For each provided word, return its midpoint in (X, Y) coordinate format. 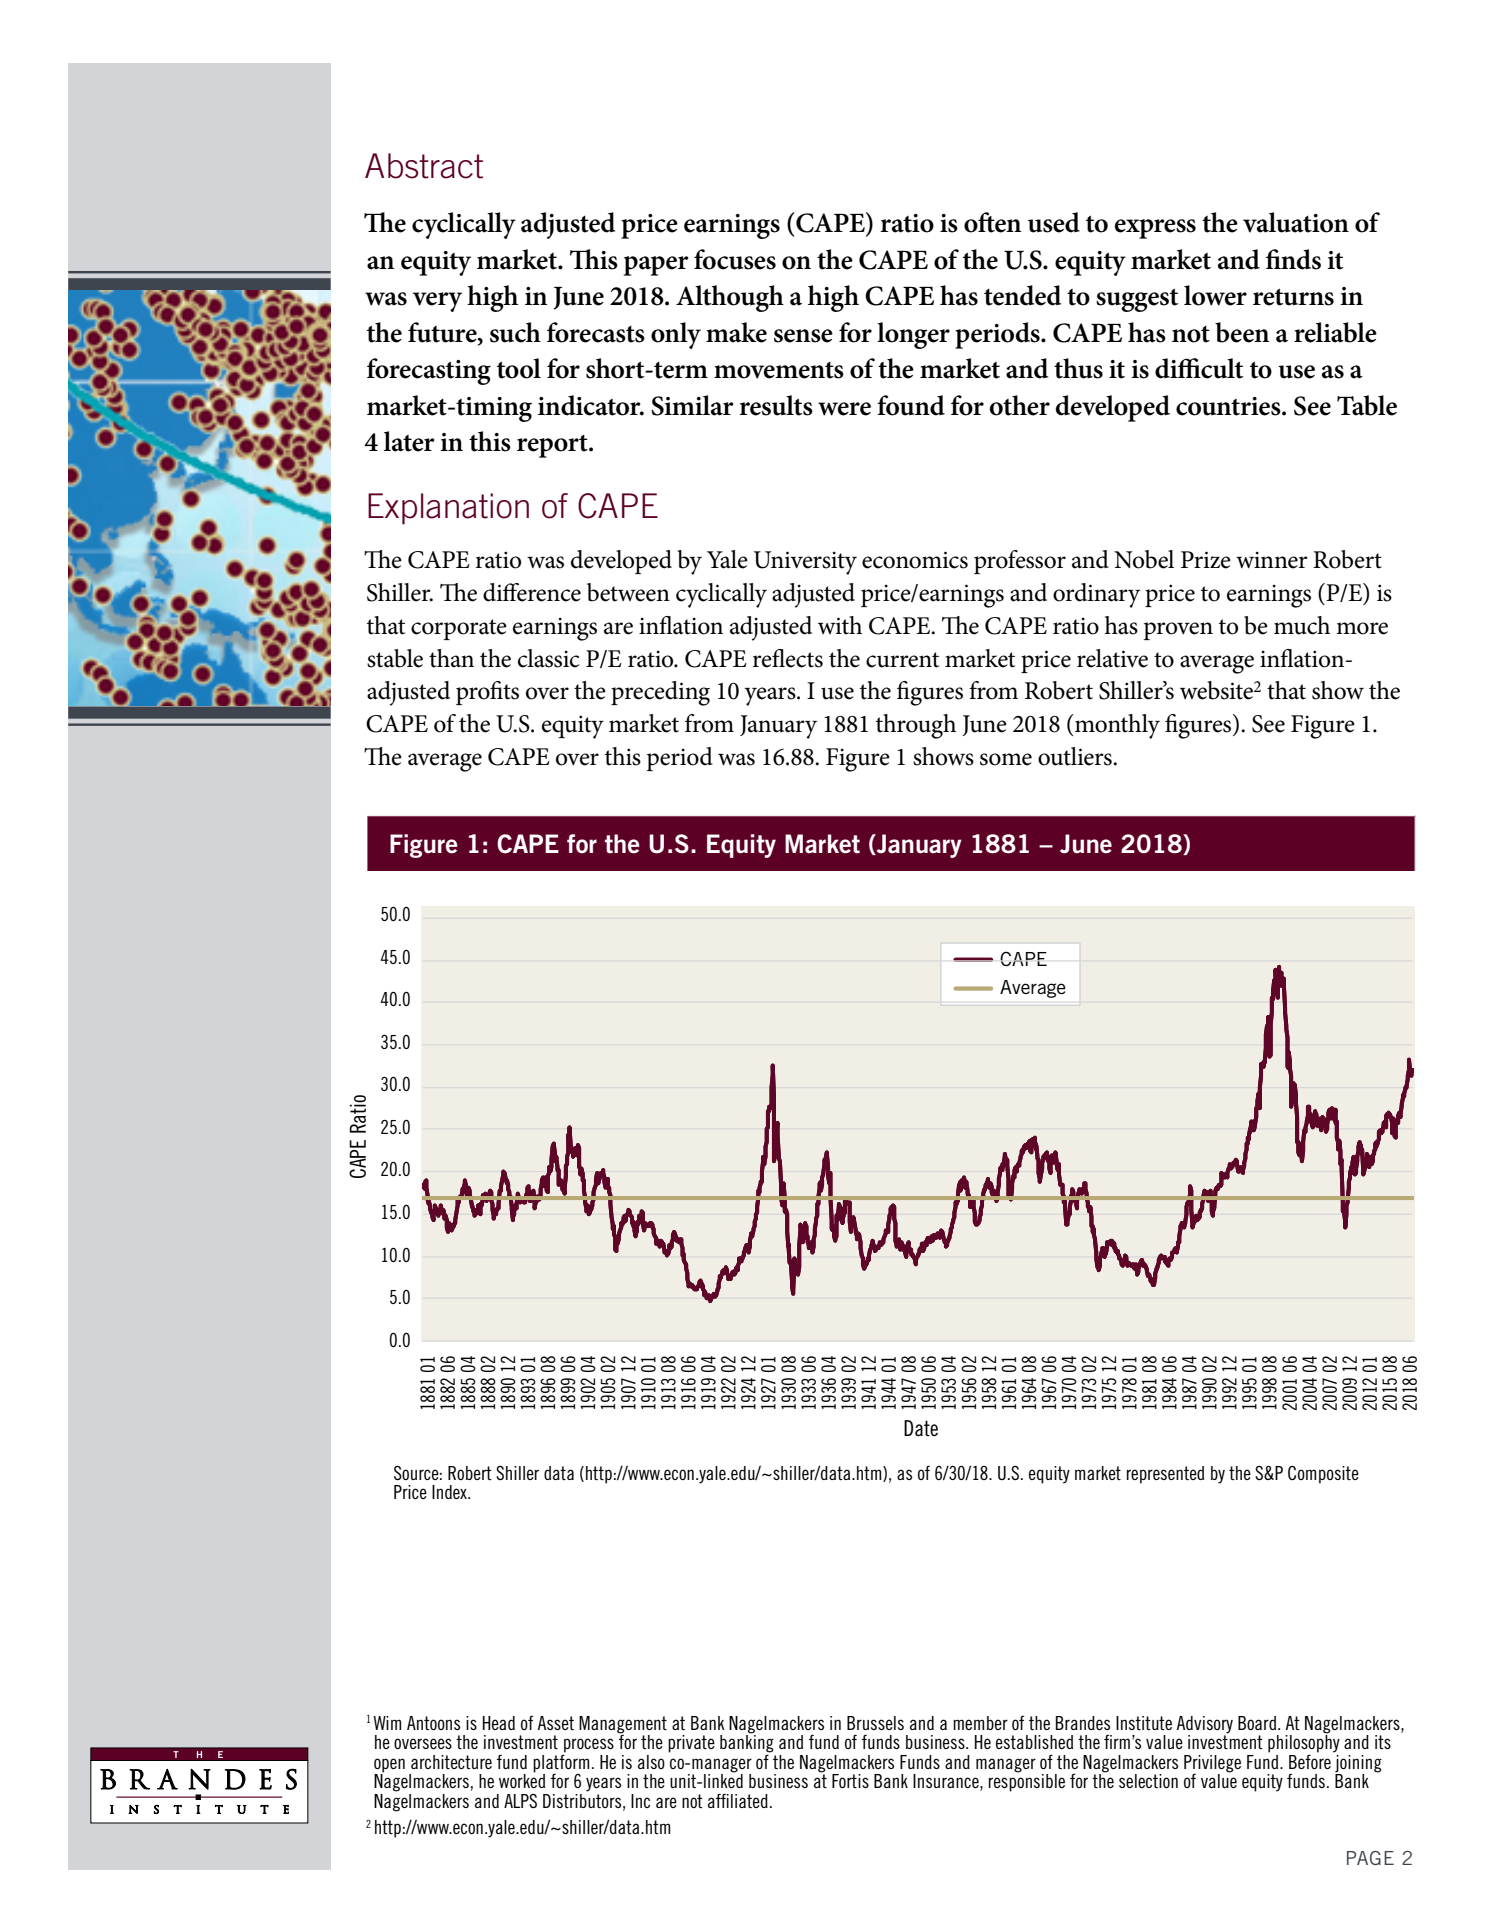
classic (549, 658)
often (992, 222)
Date (921, 1428)
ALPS (520, 1801)
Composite (1323, 1475)
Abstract (424, 166)
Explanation (448, 509)
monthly (1116, 726)
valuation (1296, 222)
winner (1272, 560)
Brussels (875, 1723)
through (916, 726)
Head (499, 1723)
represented (1165, 1475)
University (805, 563)
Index (450, 1492)
